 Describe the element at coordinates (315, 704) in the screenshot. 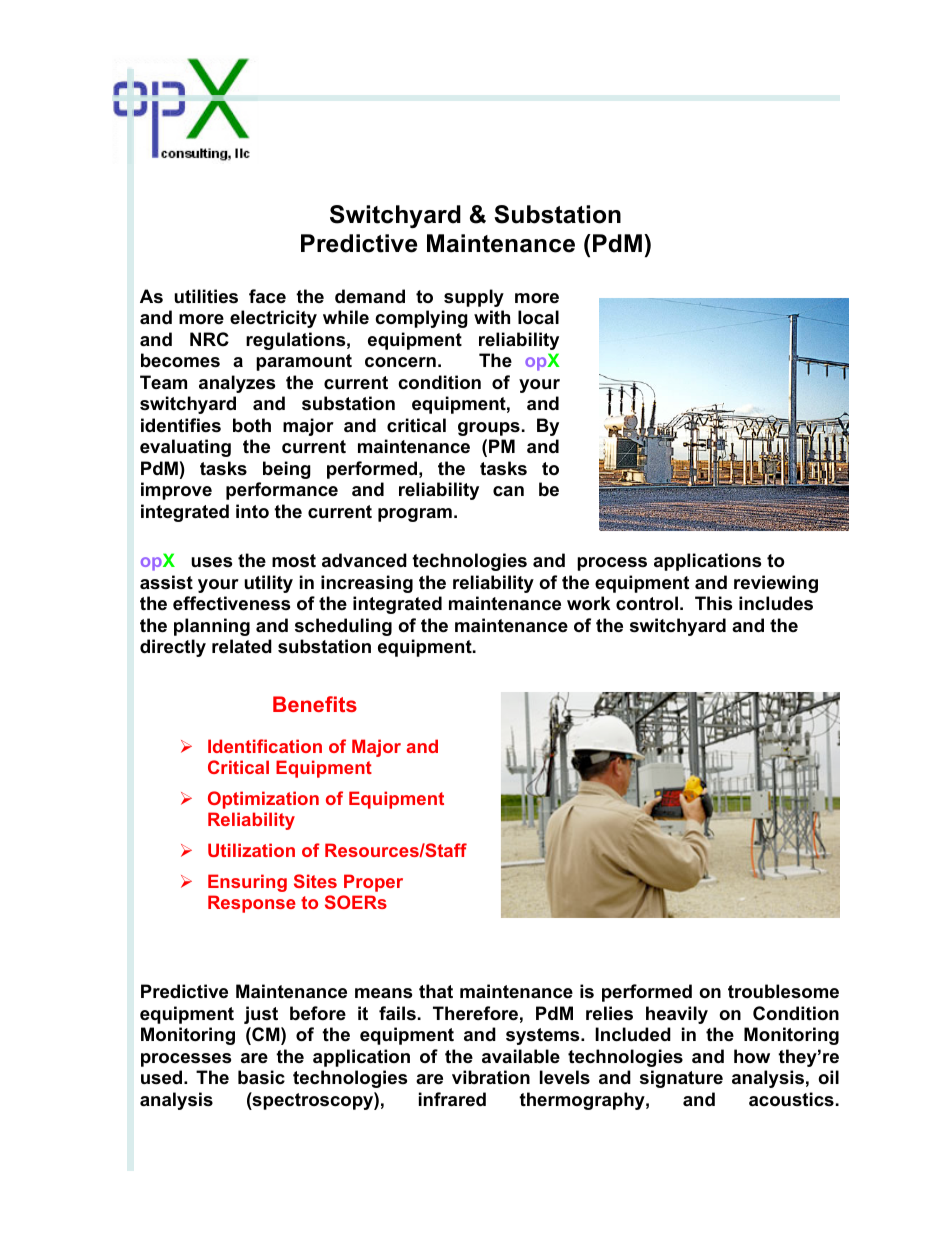

I see `Benefits` at that location.
